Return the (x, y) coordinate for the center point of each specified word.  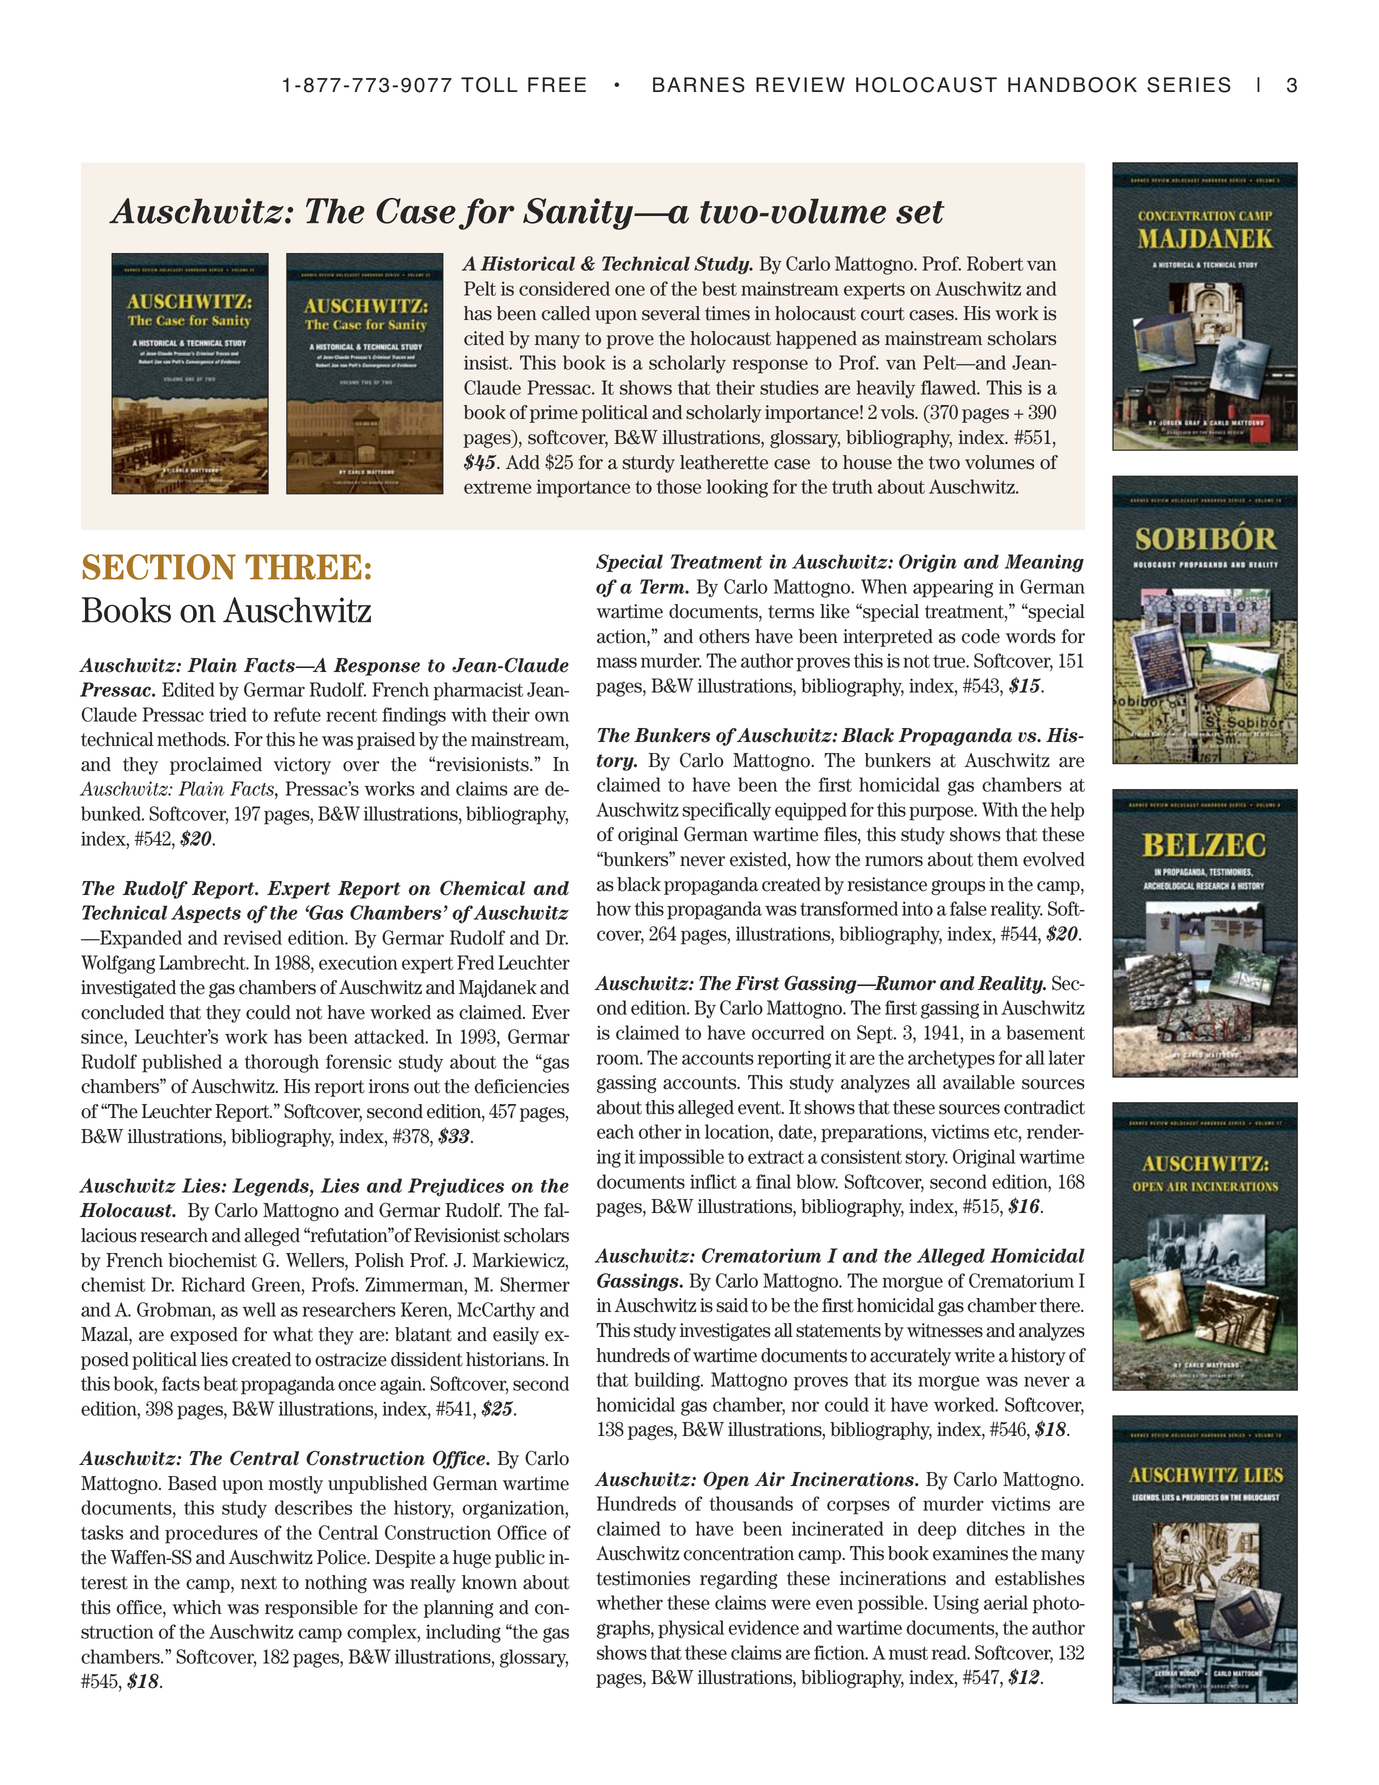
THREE (303, 567)
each (615, 1131)
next (259, 1583)
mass (617, 662)
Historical (527, 263)
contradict (1044, 1107)
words (1031, 636)
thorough (282, 1063)
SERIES (1189, 85)
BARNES (699, 85)
